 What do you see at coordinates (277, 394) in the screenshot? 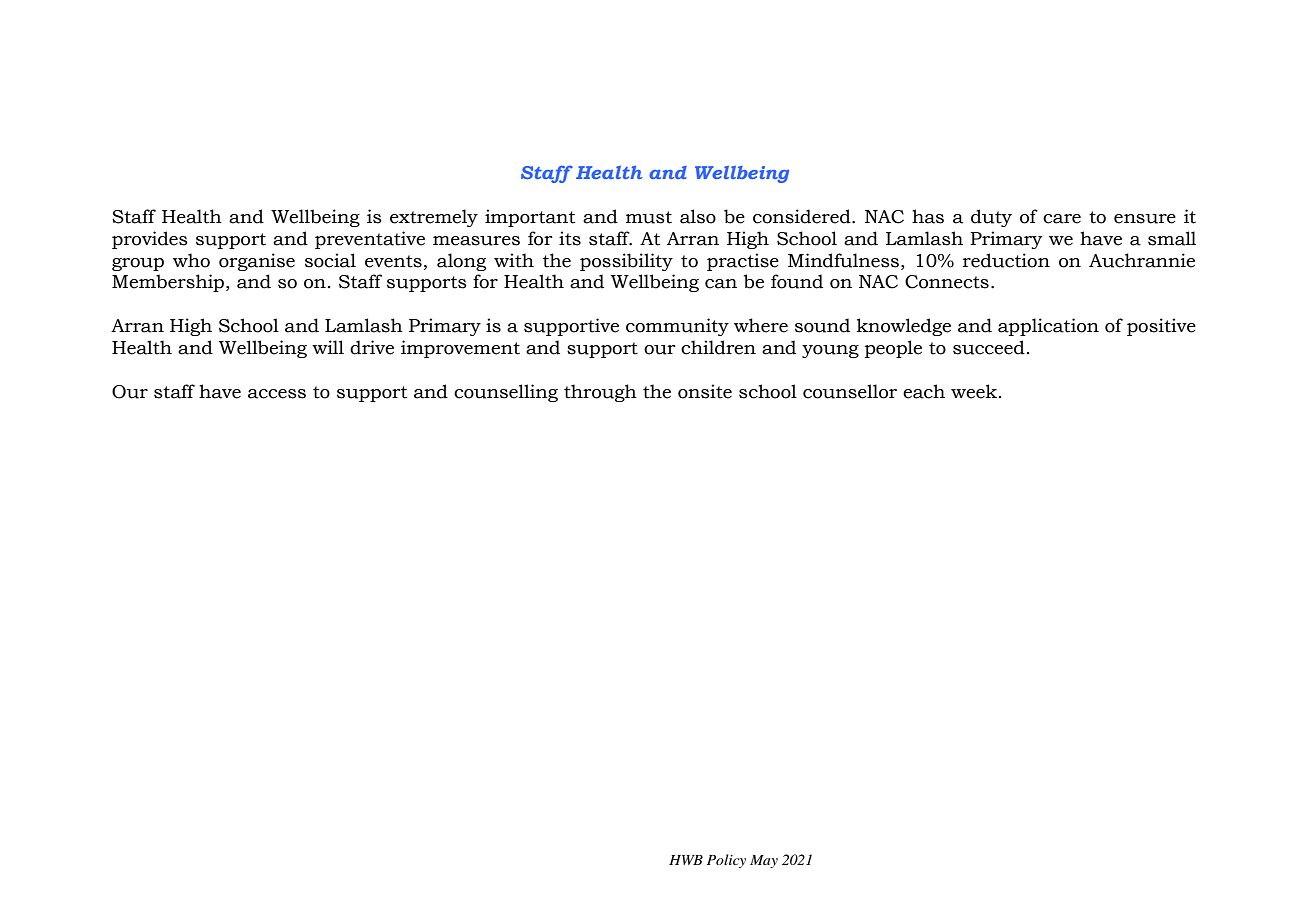
I see `access` at bounding box center [277, 394].
